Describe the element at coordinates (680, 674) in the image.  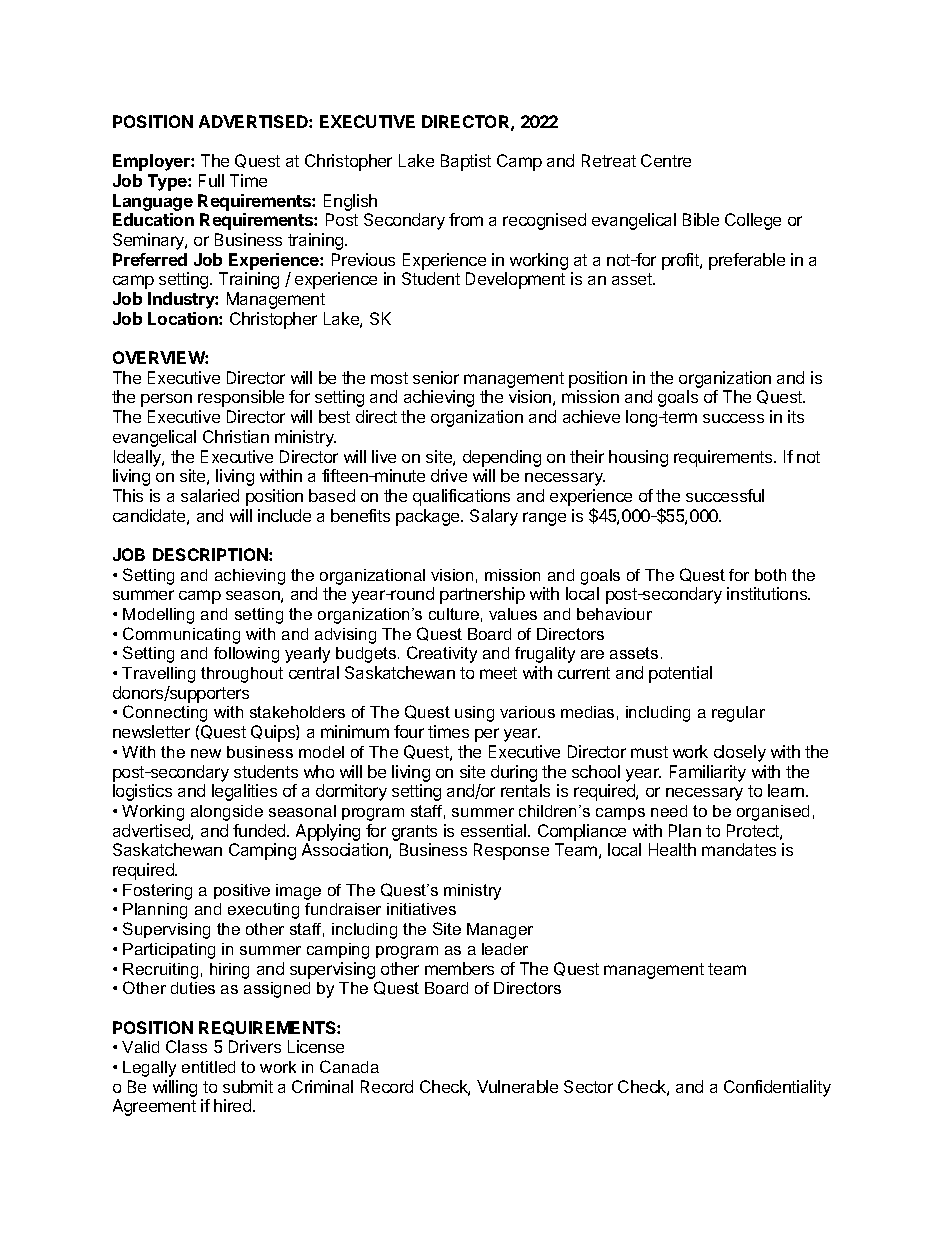
I see `potential` at that location.
